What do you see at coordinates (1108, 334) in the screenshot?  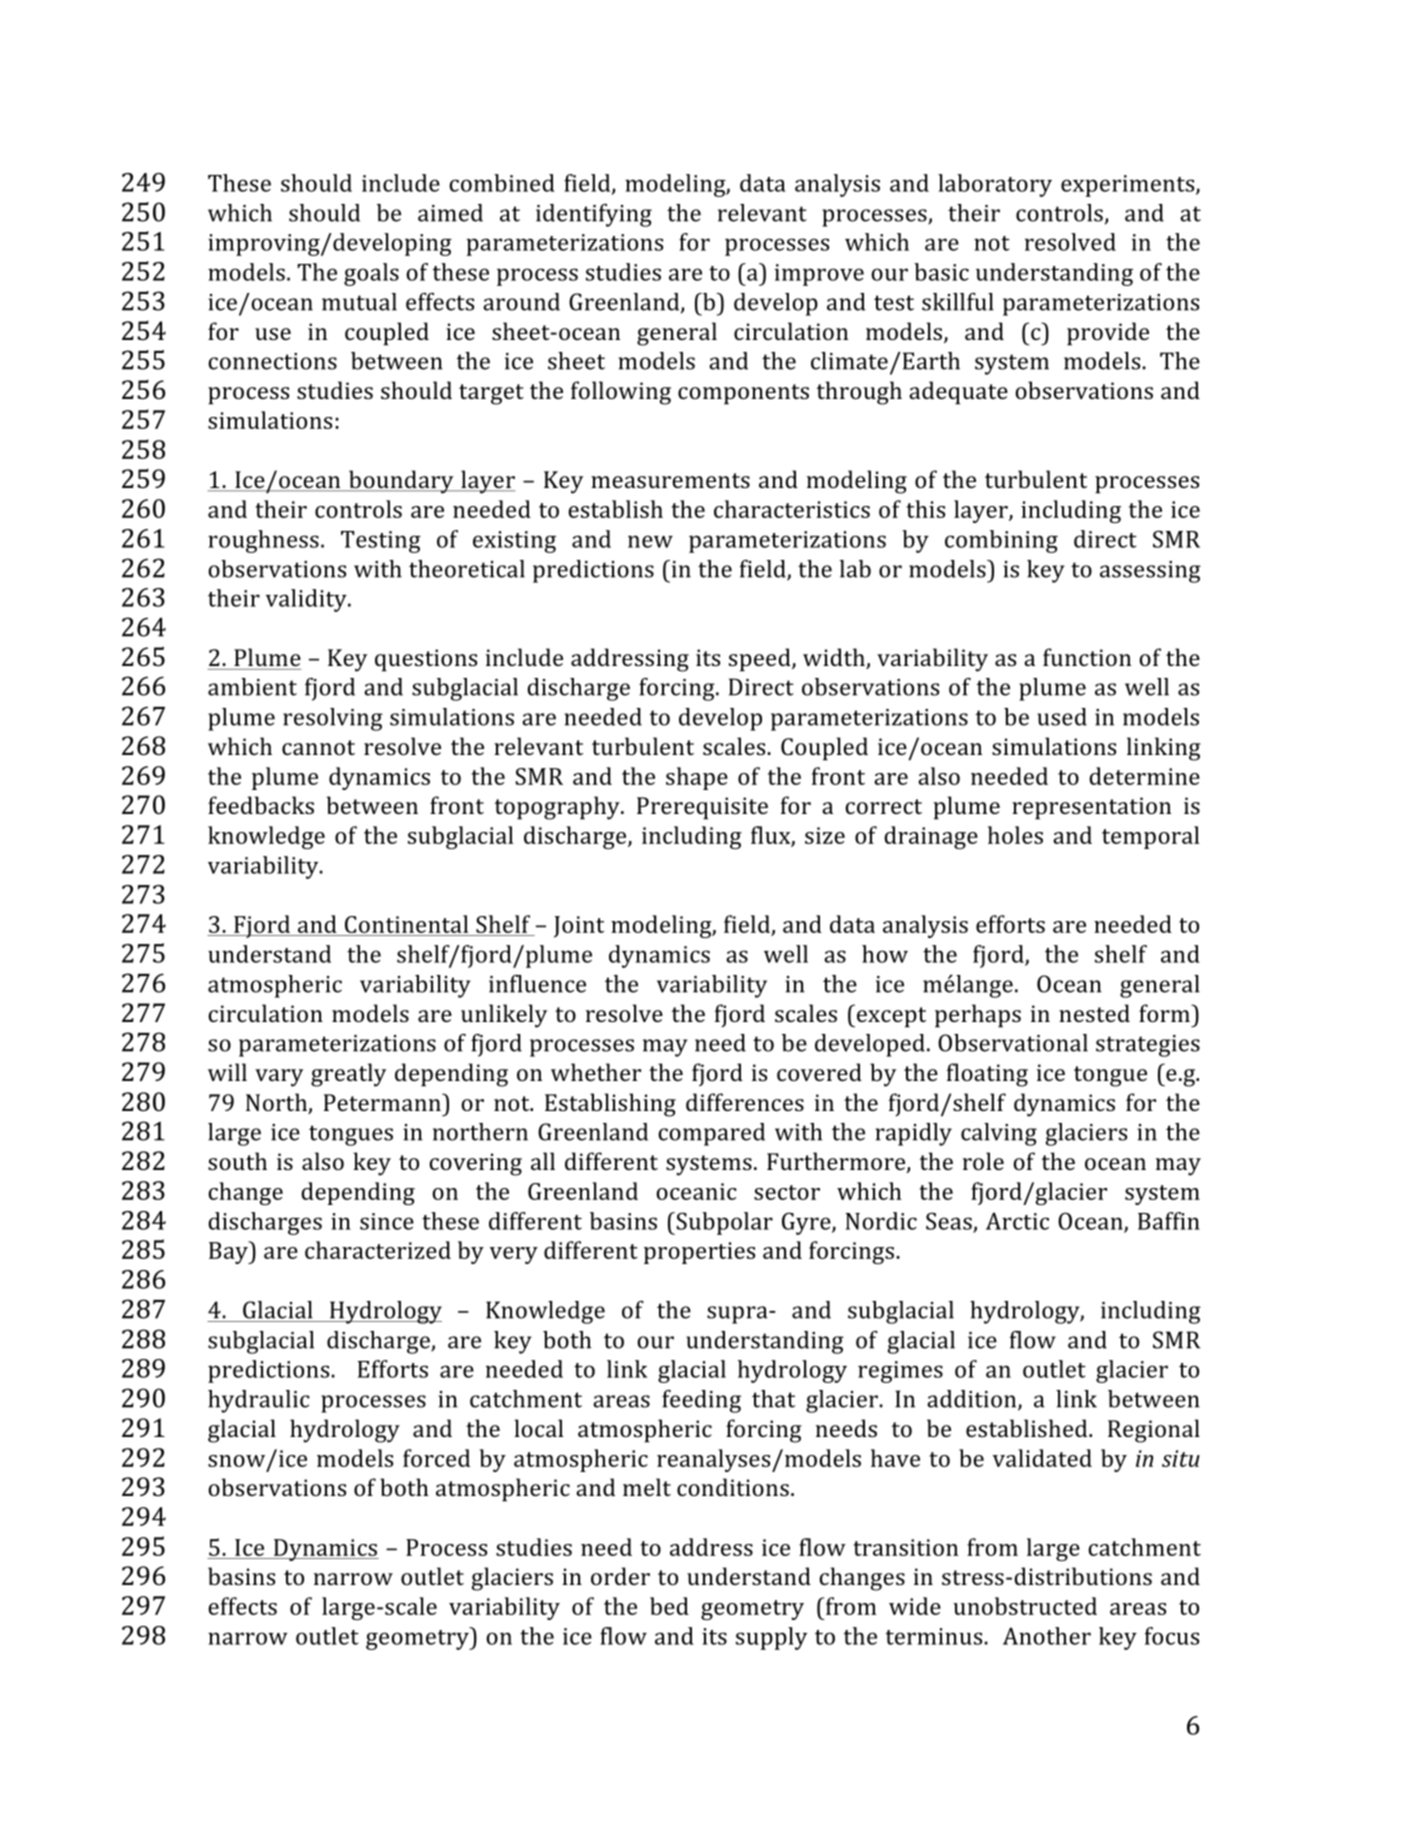 I see `provide` at bounding box center [1108, 334].
